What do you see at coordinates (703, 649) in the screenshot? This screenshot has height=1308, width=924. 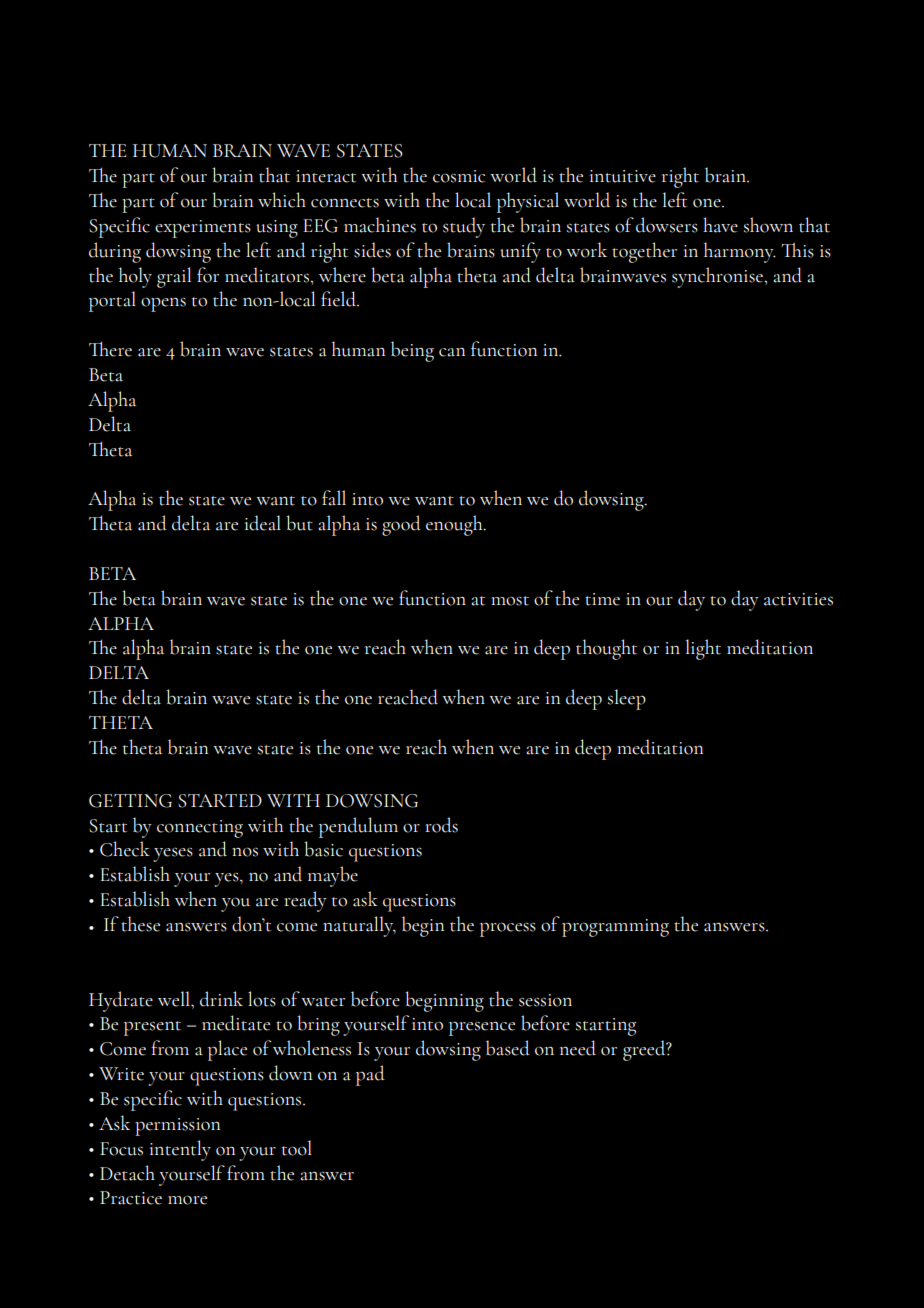 I see `light` at bounding box center [703, 649].
